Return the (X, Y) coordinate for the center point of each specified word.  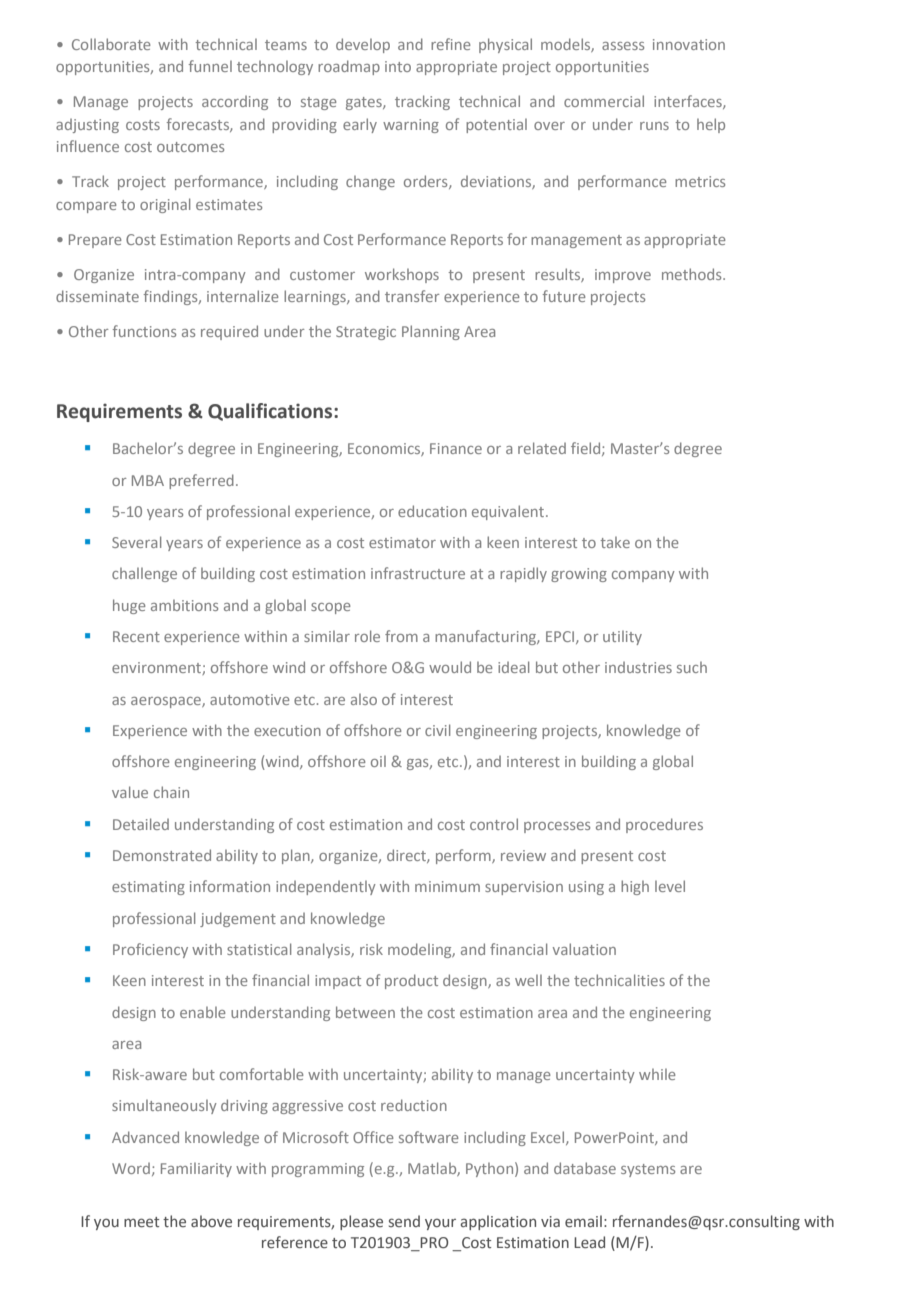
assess (623, 46)
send (404, 1221)
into (398, 66)
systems (648, 1170)
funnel (210, 66)
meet (141, 1222)
